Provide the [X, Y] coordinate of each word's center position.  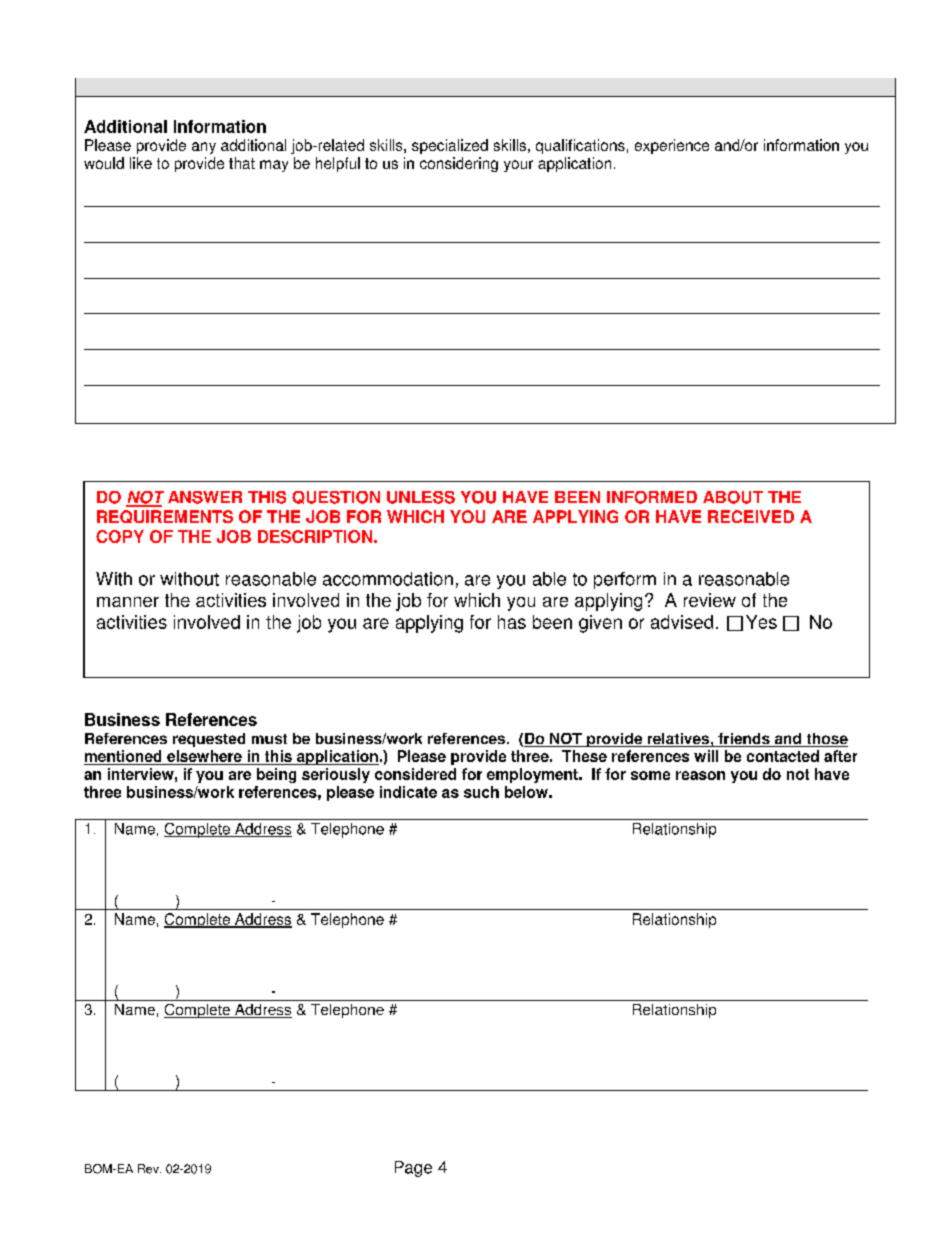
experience [672, 146]
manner [128, 602]
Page [413, 1169]
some [650, 775]
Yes [761, 622]
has [512, 622]
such [481, 792]
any [204, 148]
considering [459, 164]
